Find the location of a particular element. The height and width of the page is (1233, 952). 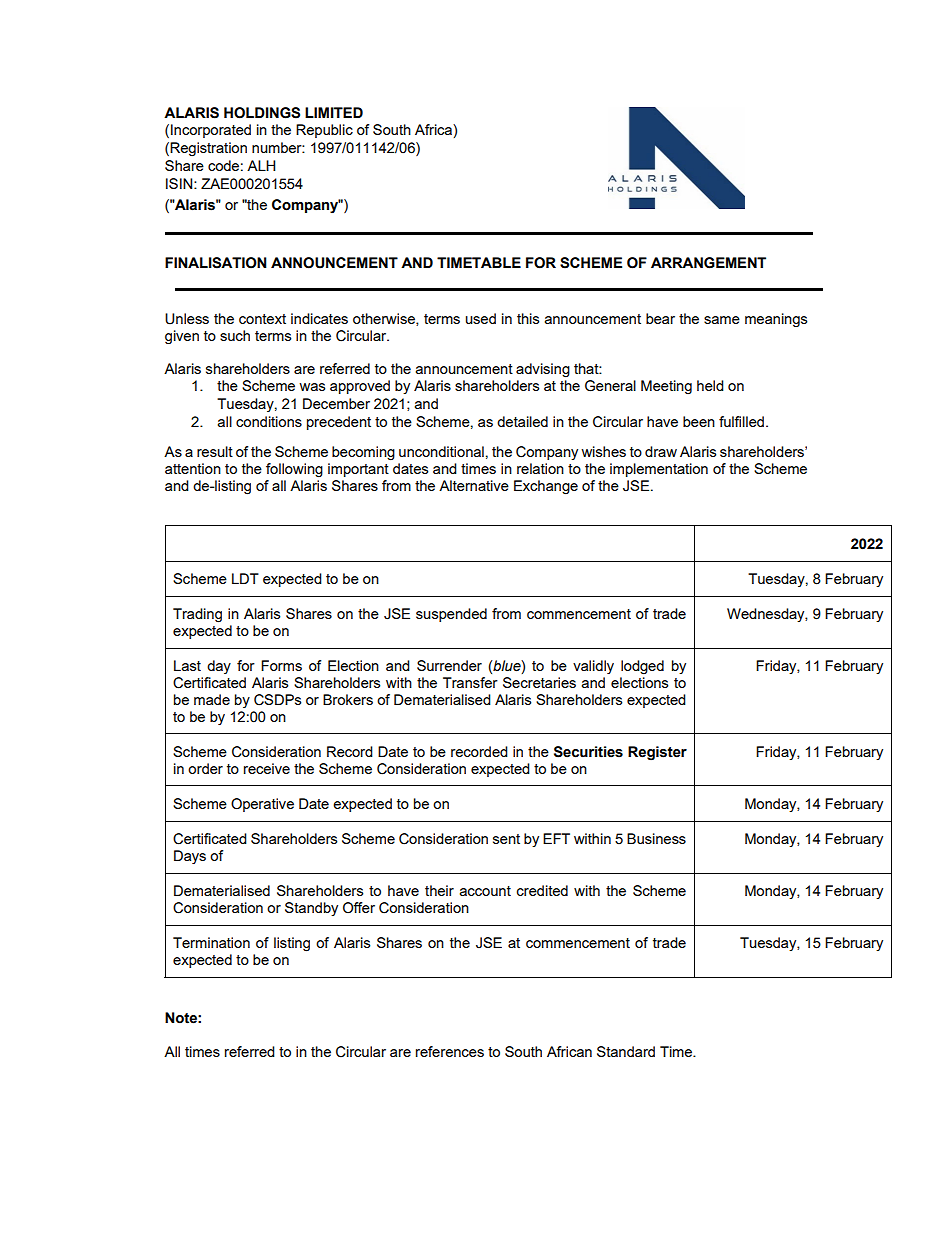

lodged is located at coordinates (642, 667).
